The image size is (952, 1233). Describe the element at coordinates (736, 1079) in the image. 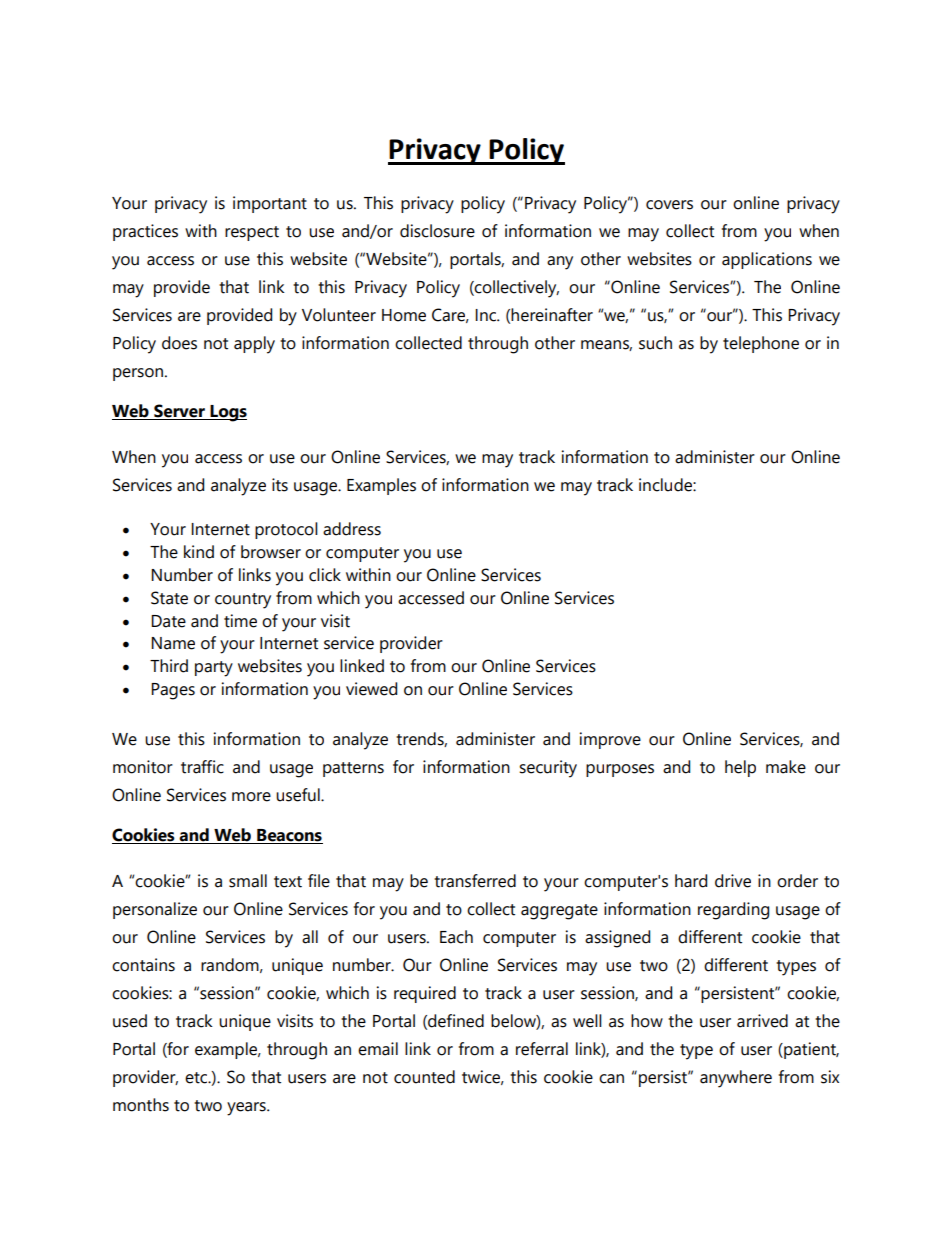

I see `anywhere` at that location.
